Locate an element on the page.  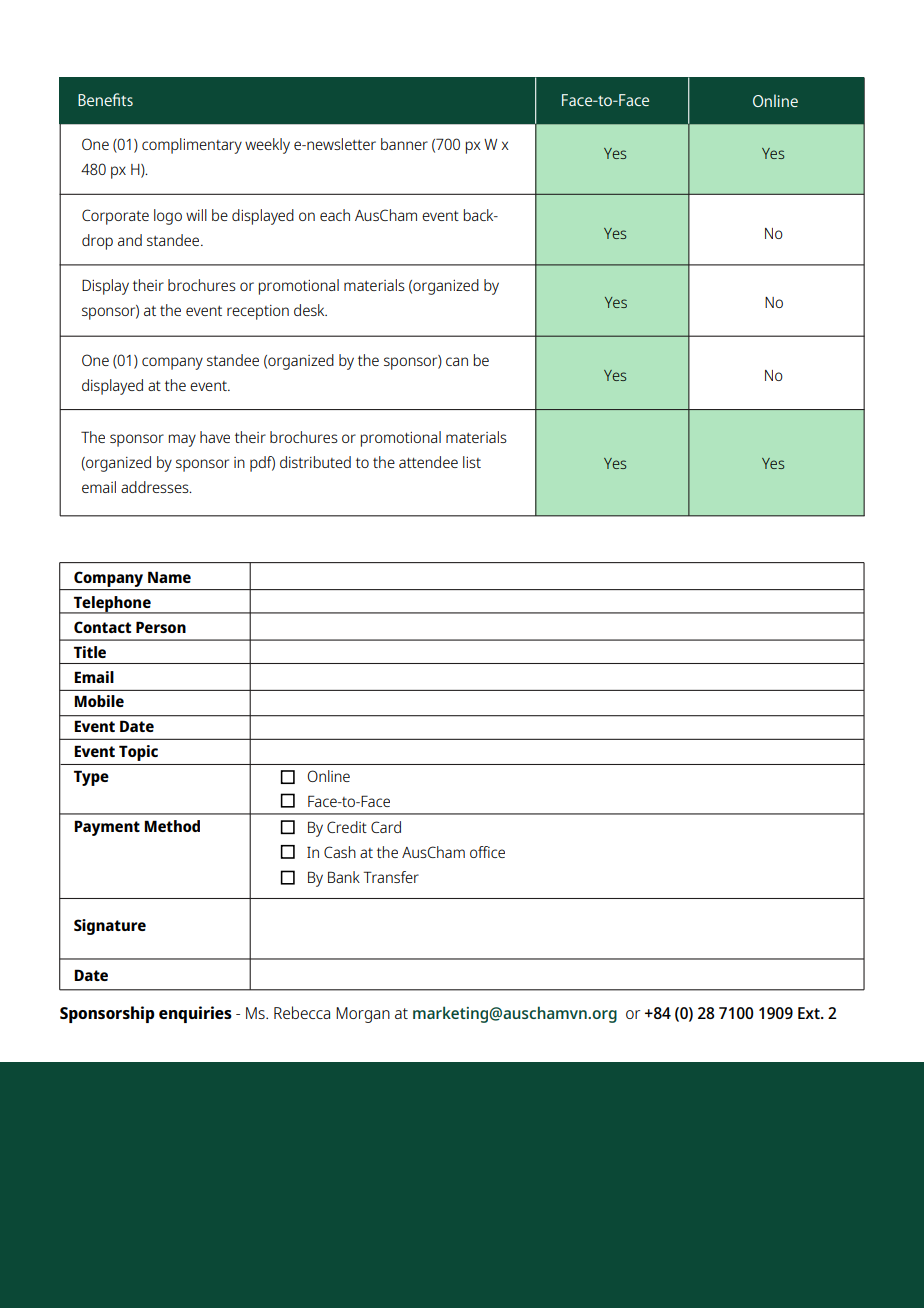
Credit is located at coordinates (347, 827).
